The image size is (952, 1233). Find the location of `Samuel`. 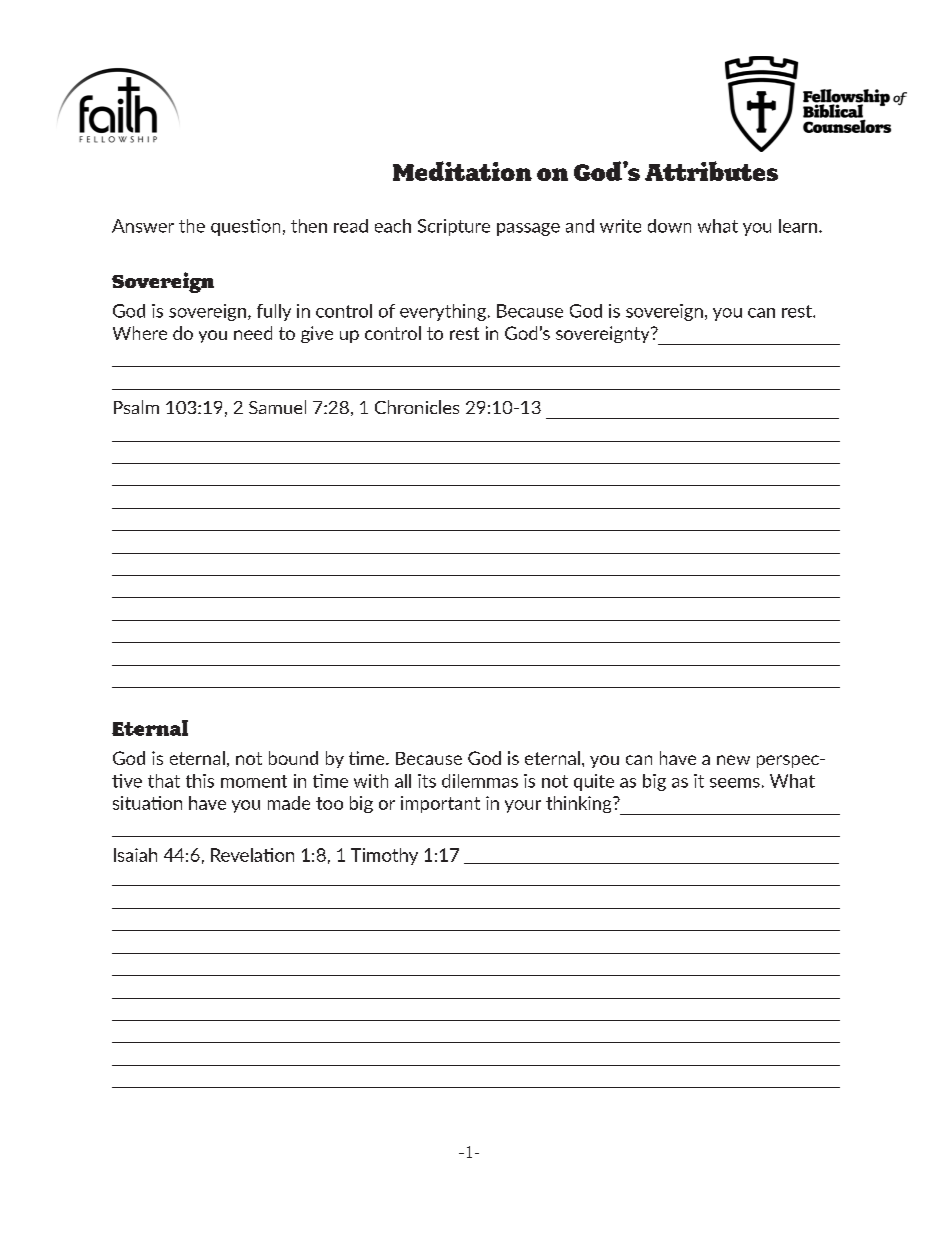

Samuel is located at coordinates (277, 407).
